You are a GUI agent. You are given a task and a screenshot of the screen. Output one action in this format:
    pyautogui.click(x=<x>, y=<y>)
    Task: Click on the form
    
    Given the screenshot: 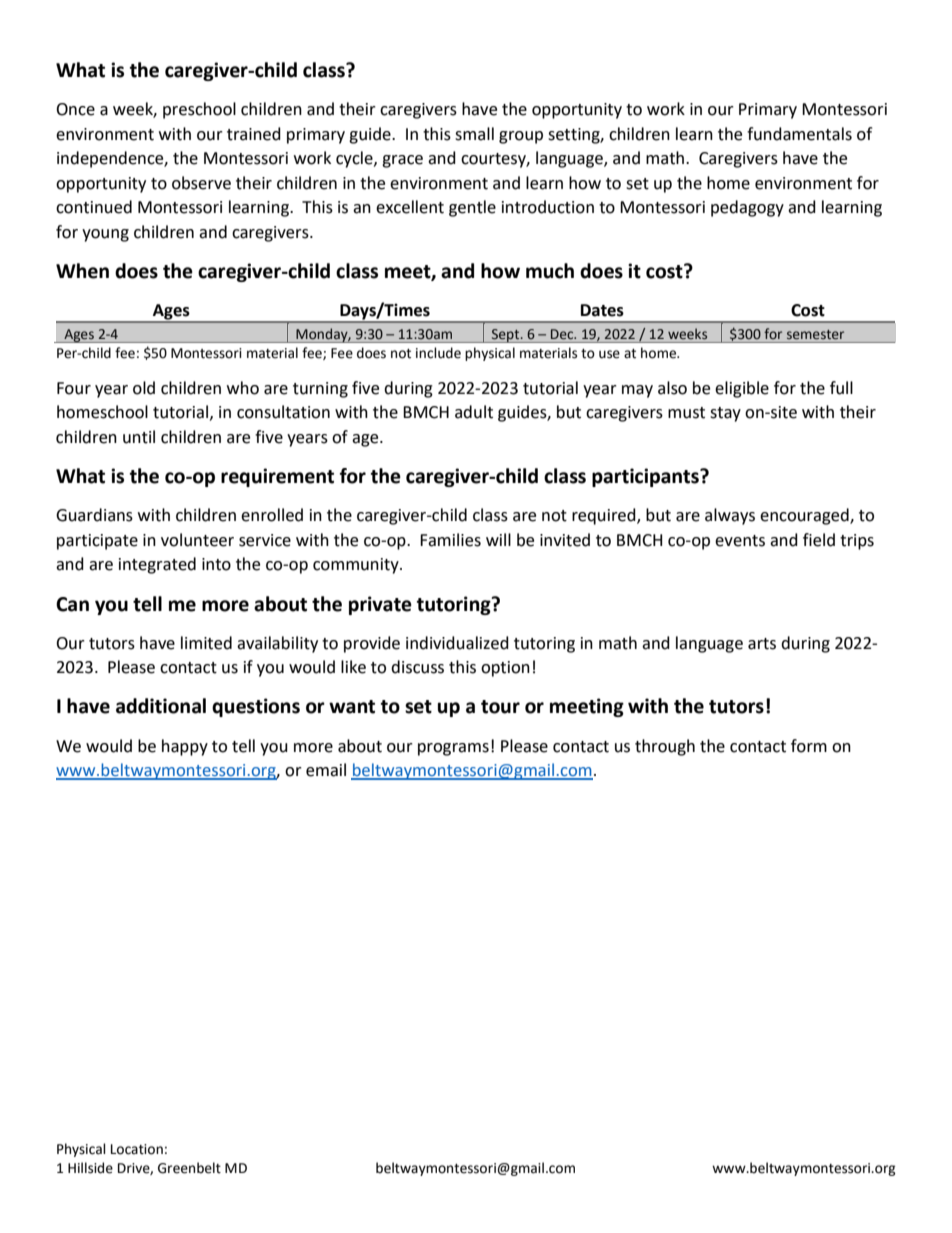 What is the action you would take?
    pyautogui.click(x=809, y=746)
